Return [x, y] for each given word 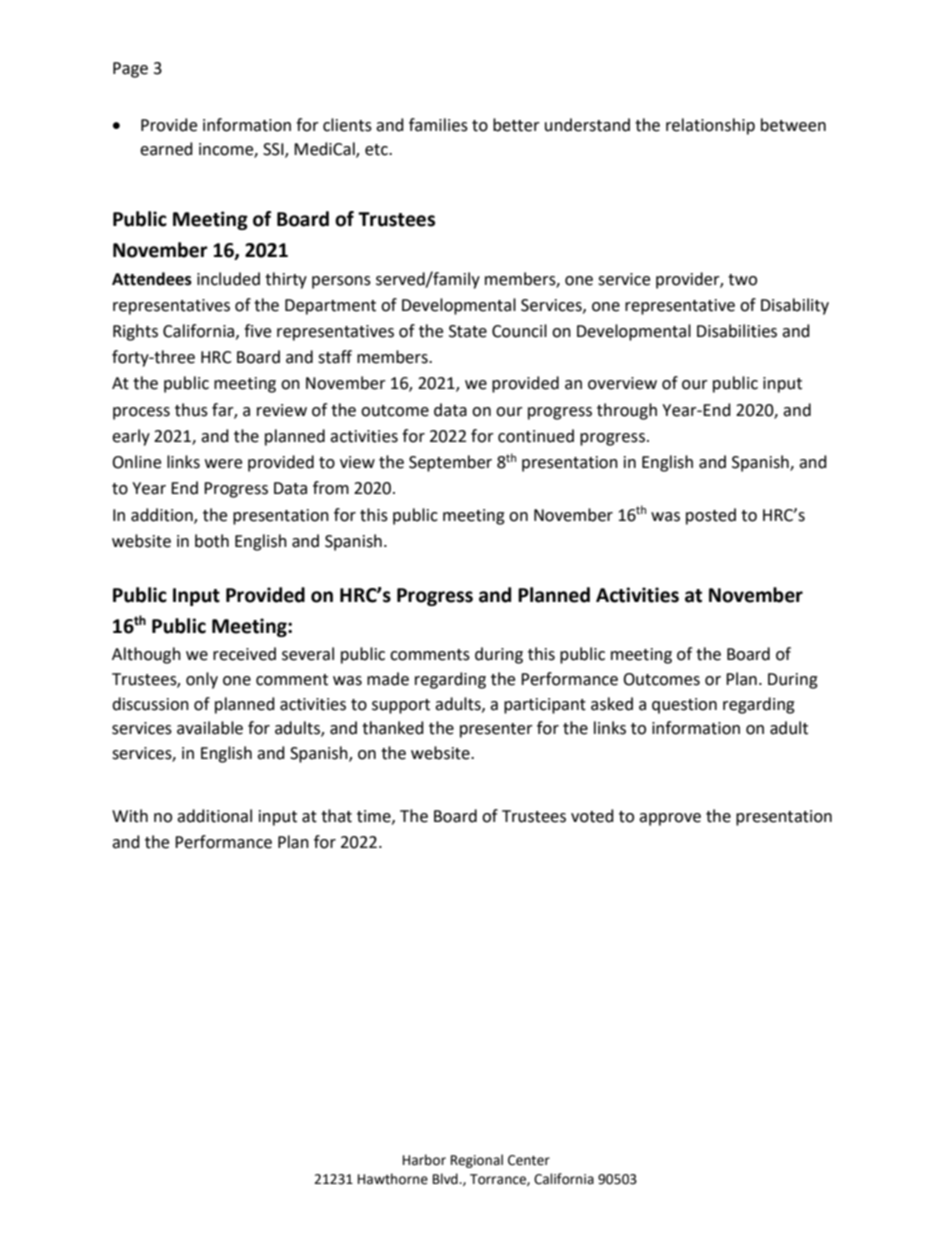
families [438, 125]
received [244, 654]
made [388, 679]
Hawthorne [393, 1179]
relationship [710, 126]
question [684, 706]
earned [166, 149]
